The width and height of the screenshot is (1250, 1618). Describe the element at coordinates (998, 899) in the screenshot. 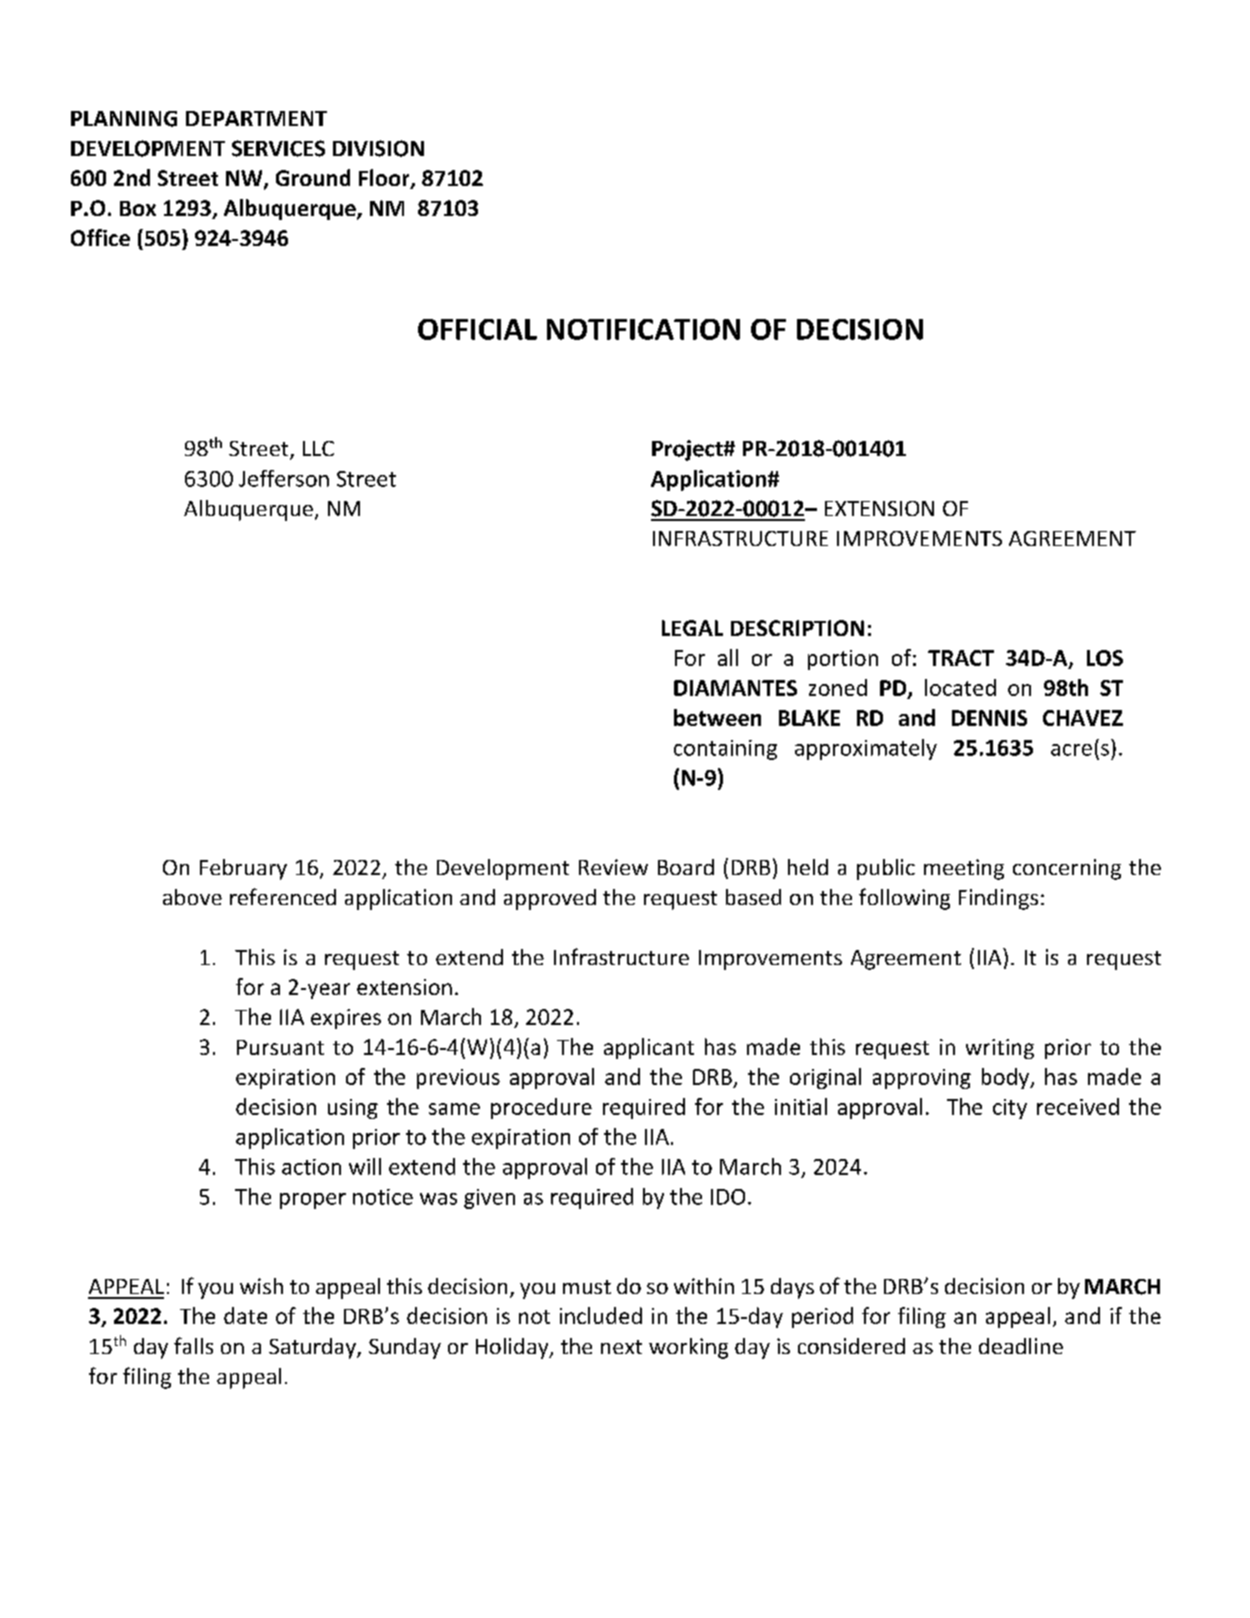

I see `Findings` at that location.
